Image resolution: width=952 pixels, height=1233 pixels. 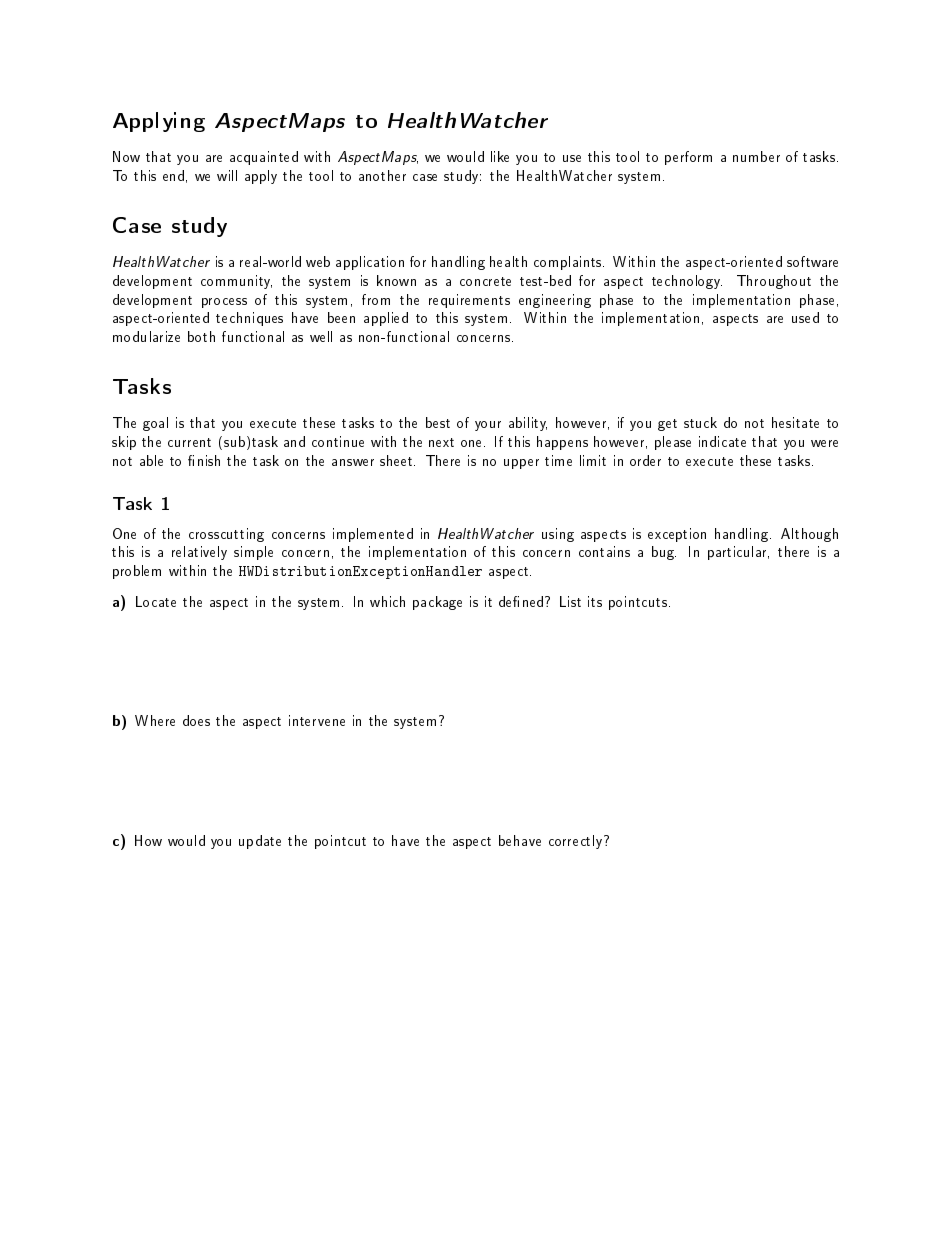 I want to click on correctly, so click(x=577, y=842).
